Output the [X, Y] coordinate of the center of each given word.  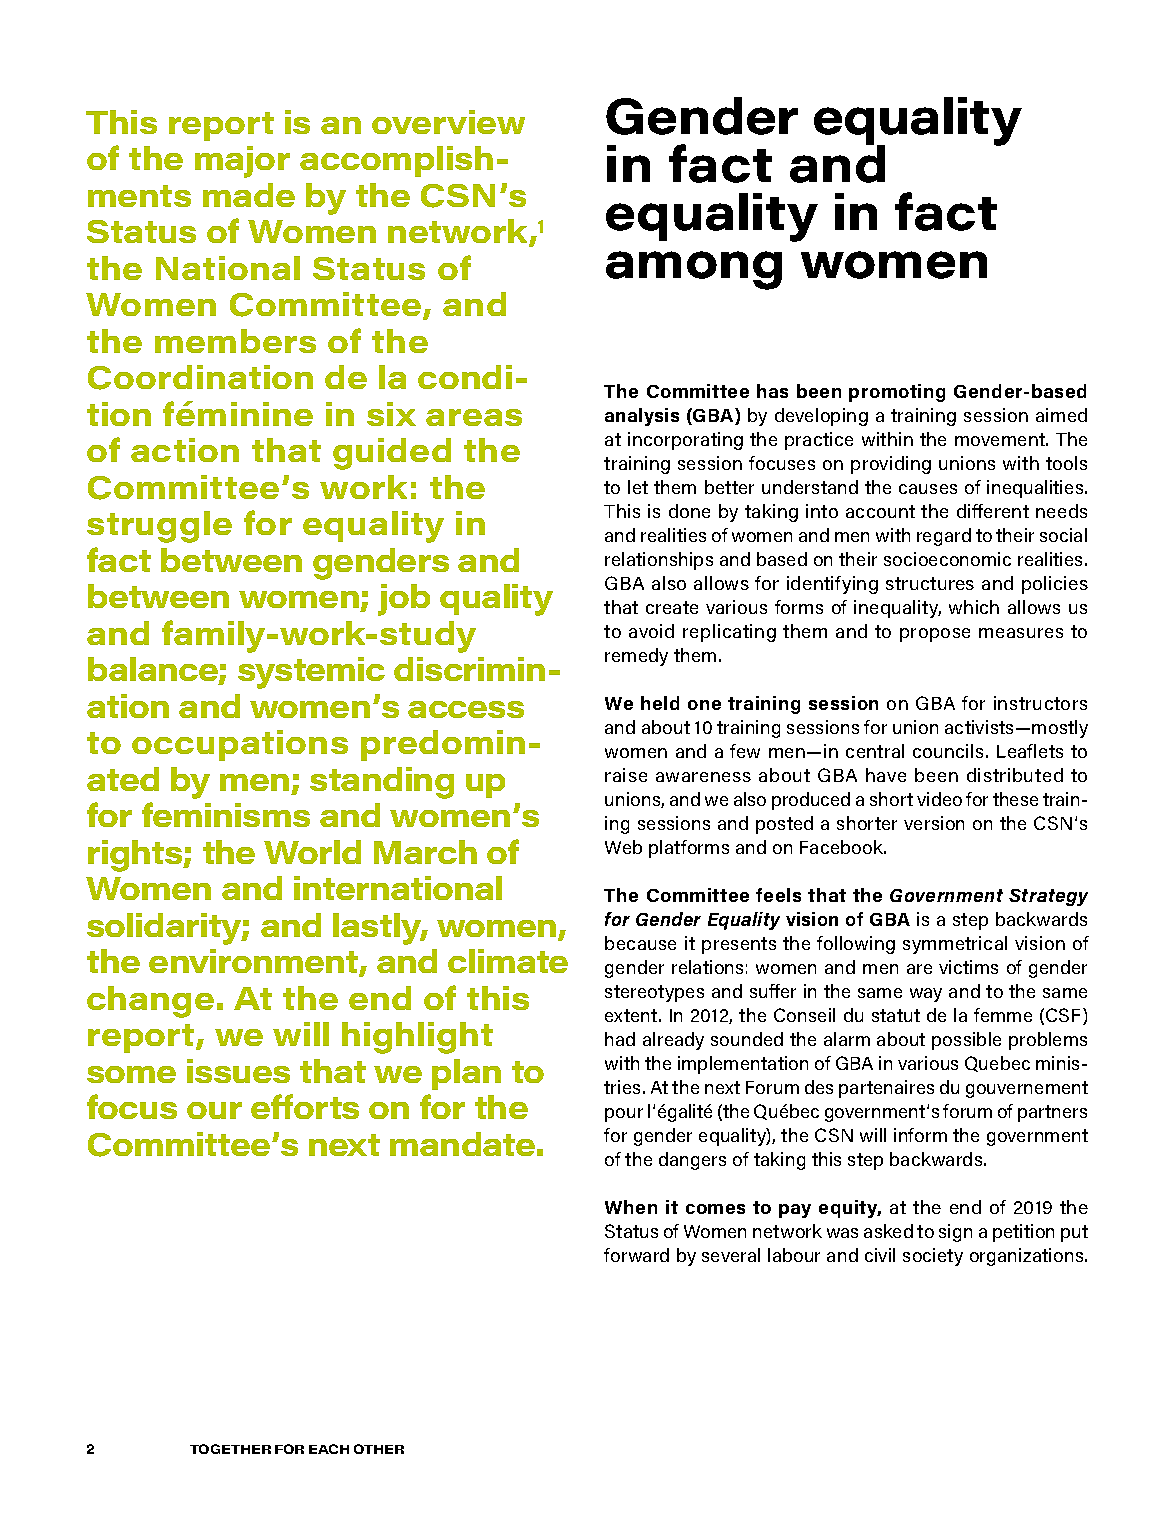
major [242, 162]
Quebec [997, 1064]
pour [624, 1115]
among [694, 270]
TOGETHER [230, 1449]
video [939, 799]
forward [636, 1255]
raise [626, 775]
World [312, 852]
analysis [642, 417]
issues [238, 1071]
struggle [159, 527]
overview [448, 122]
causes [928, 489]
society [933, 1257]
